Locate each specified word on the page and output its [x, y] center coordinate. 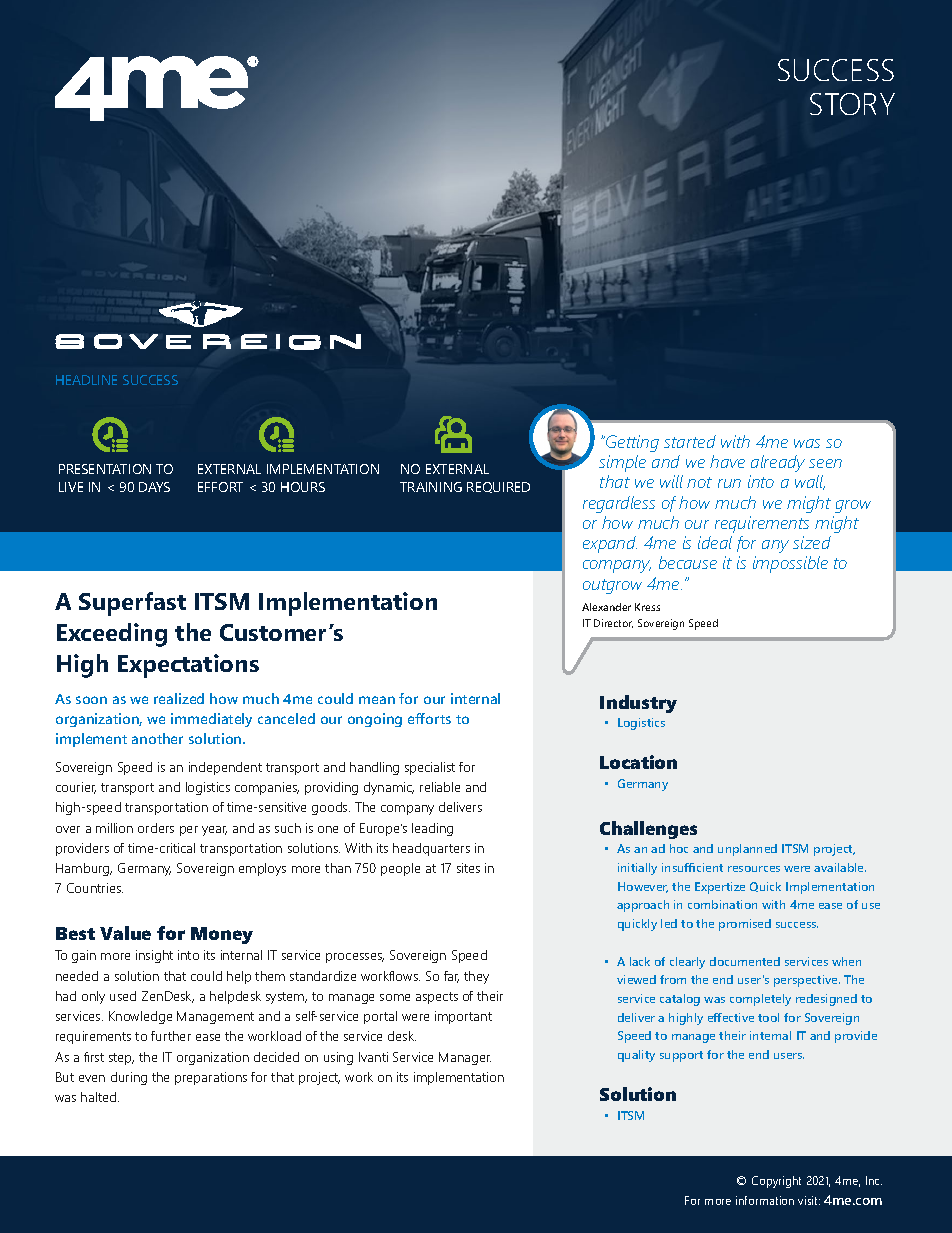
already [778, 463]
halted [100, 1097]
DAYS [154, 487]
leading [432, 829]
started [690, 441]
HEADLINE [86, 380]
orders [156, 828]
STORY [852, 104]
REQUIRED [498, 487]
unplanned [747, 850]
